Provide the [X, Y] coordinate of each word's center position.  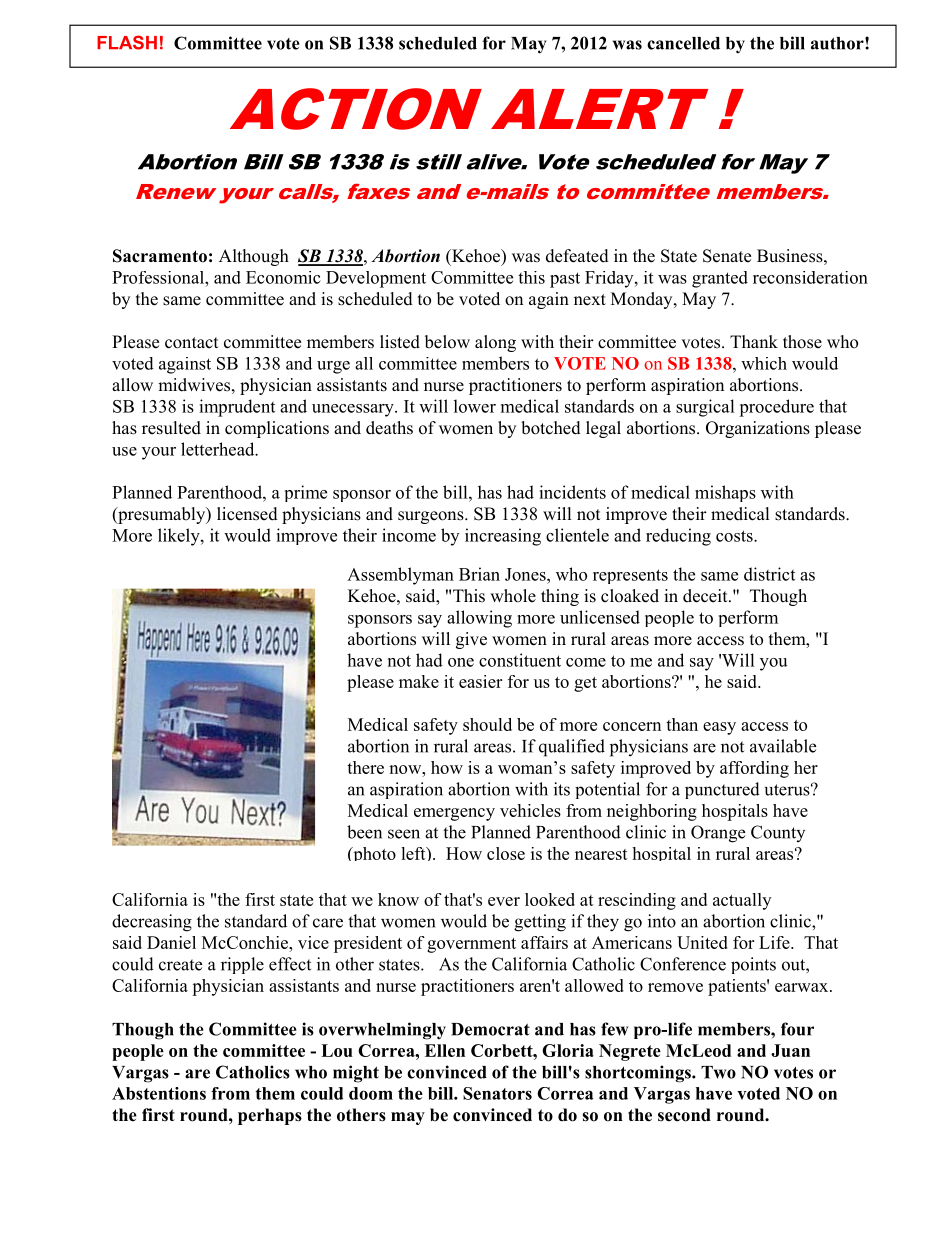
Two [718, 1072]
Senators [497, 1093]
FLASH [127, 42]
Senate [727, 256]
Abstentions [159, 1093]
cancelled [683, 43]
